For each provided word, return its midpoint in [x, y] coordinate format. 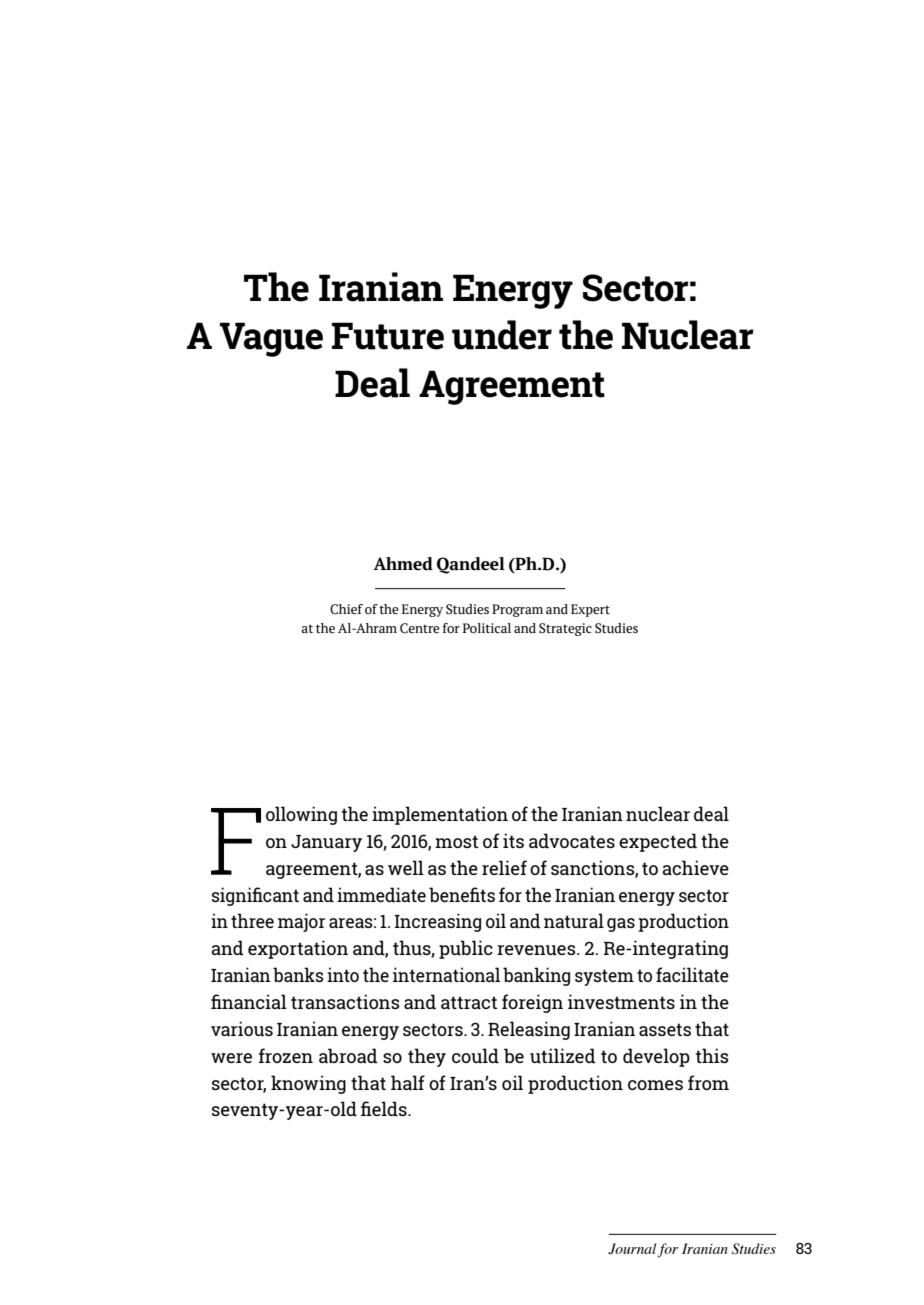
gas [621, 925]
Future [388, 336]
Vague [271, 339]
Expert [590, 610]
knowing [308, 1084]
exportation [298, 949]
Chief [346, 609]
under [502, 335]
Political [487, 628]
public [466, 949]
